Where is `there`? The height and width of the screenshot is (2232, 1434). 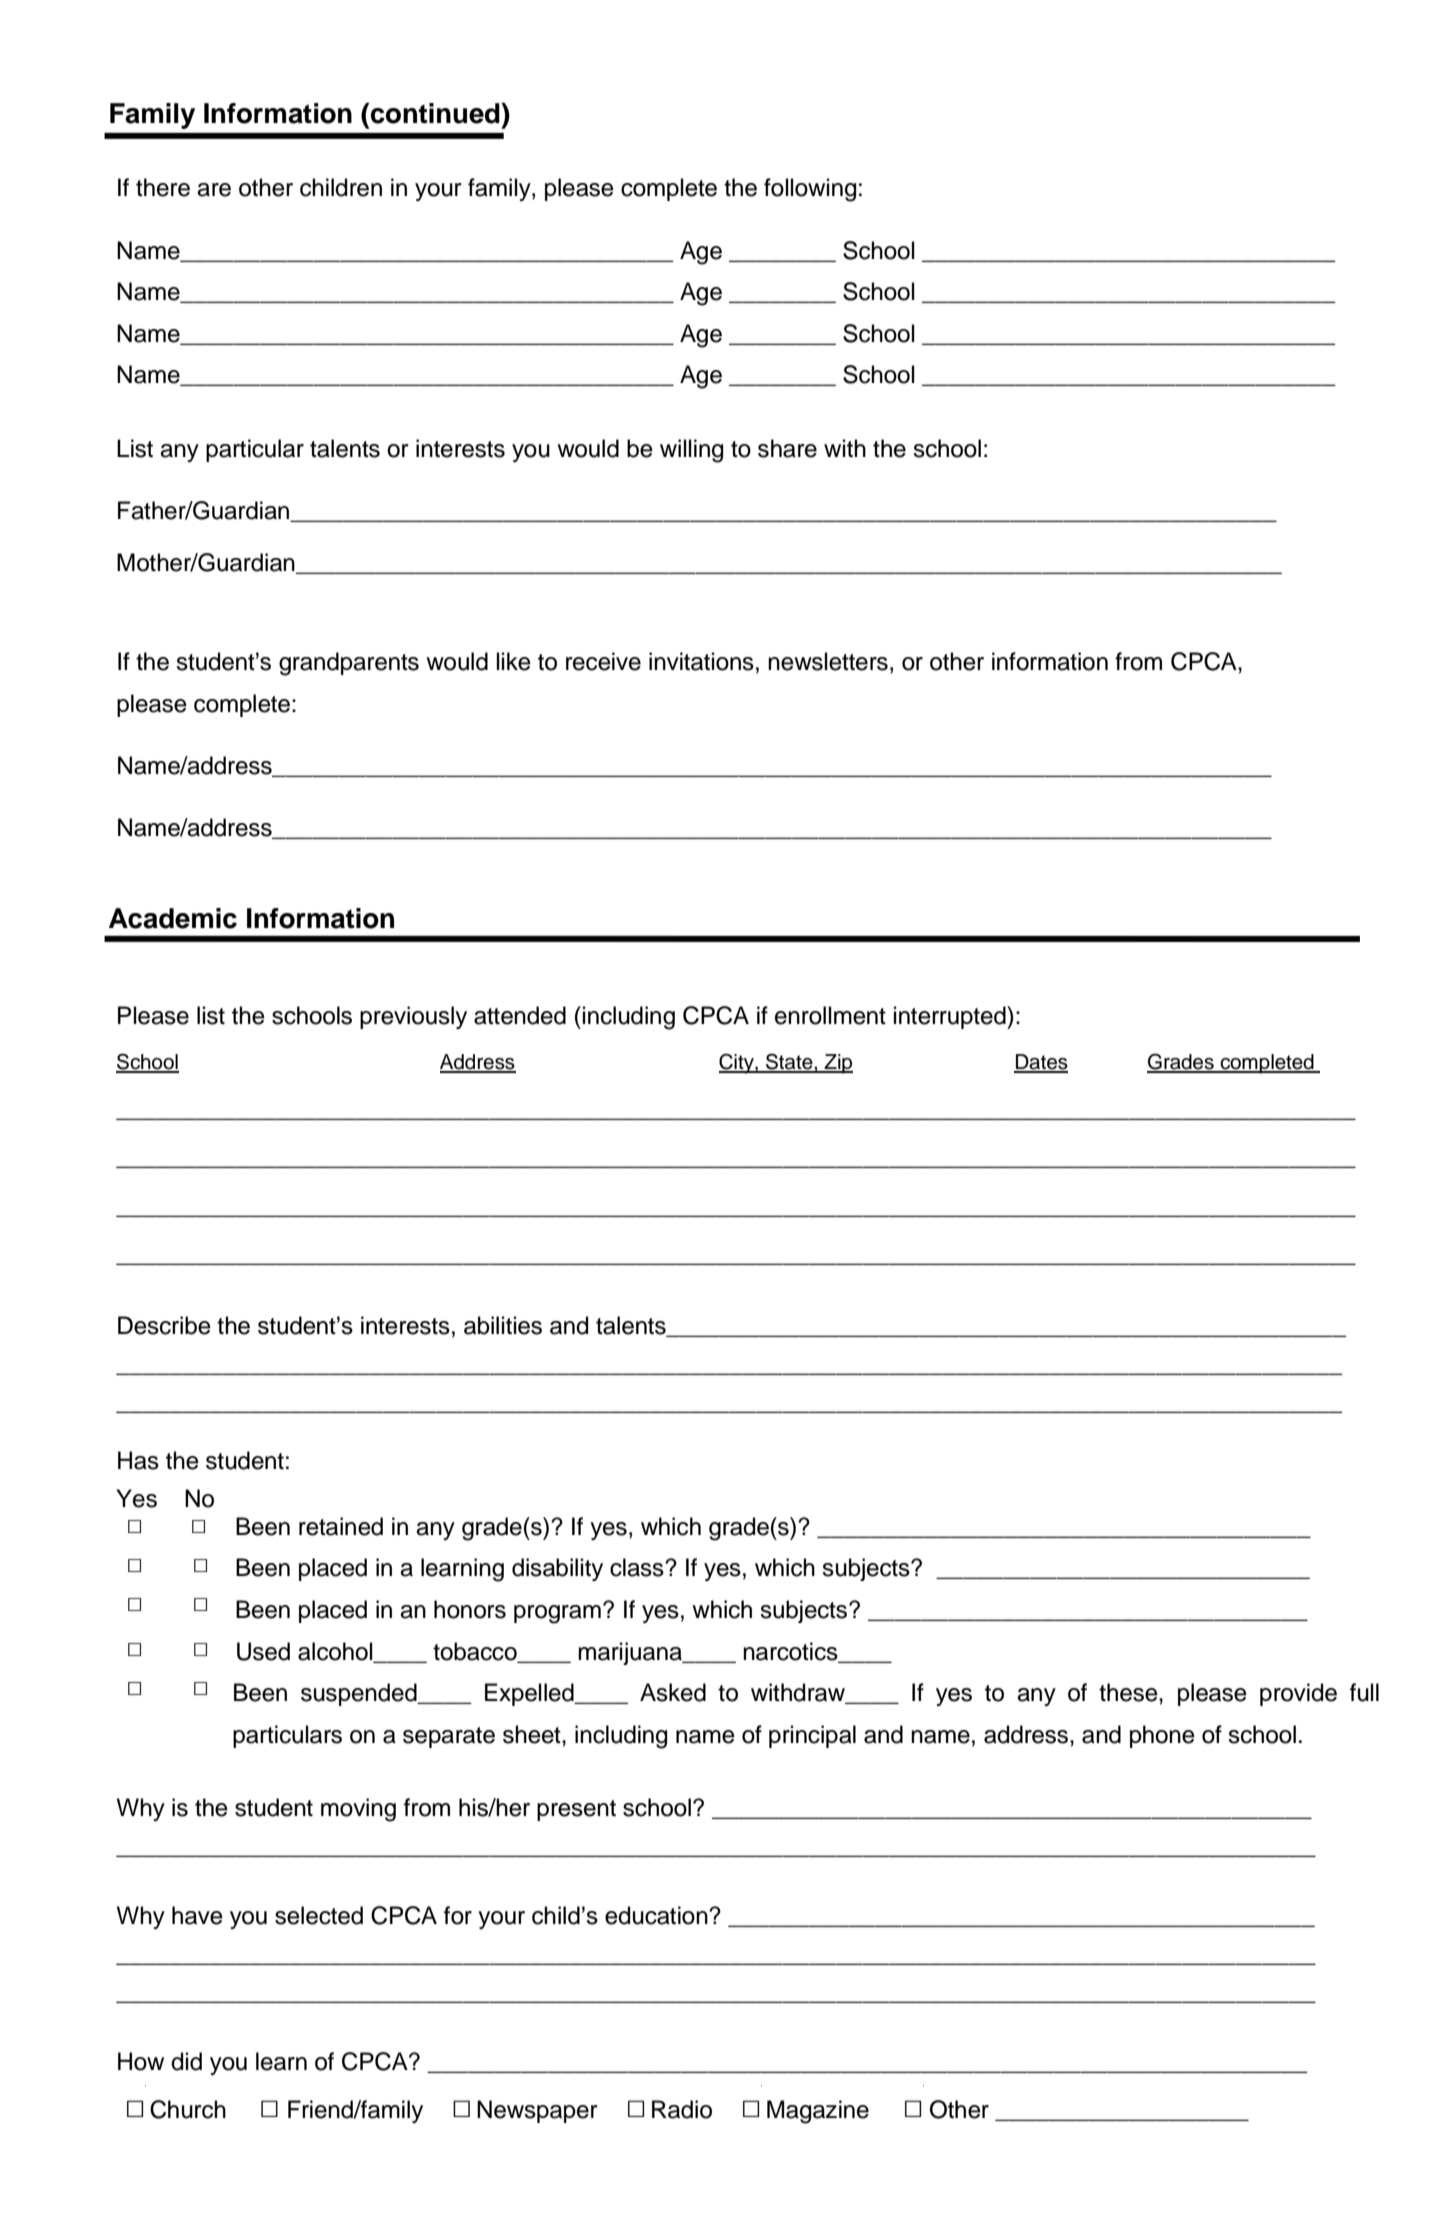 there is located at coordinates (163, 187).
